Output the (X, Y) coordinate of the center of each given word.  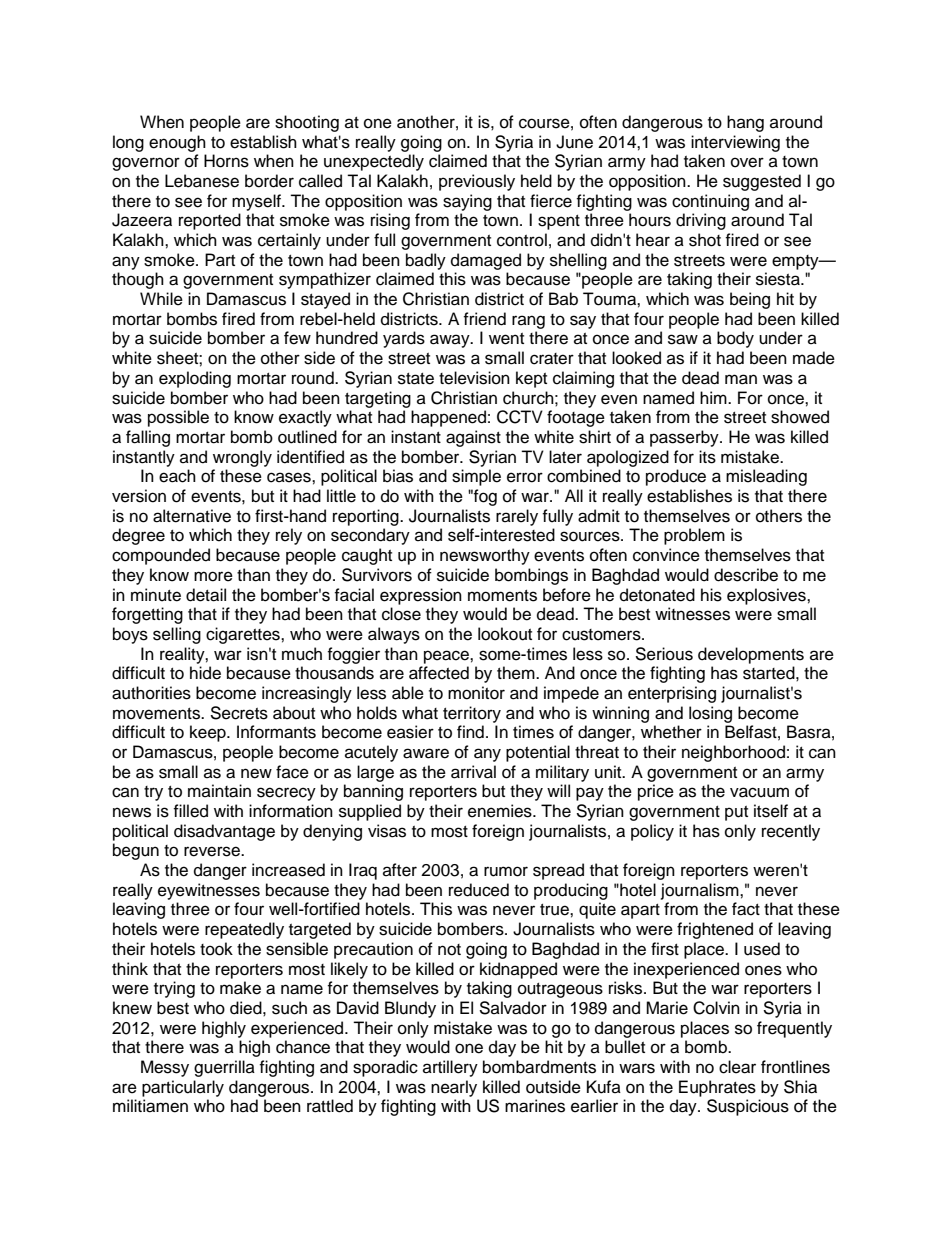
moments (502, 596)
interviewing (735, 143)
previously (477, 182)
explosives (767, 596)
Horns (226, 161)
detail (206, 595)
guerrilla (224, 1068)
